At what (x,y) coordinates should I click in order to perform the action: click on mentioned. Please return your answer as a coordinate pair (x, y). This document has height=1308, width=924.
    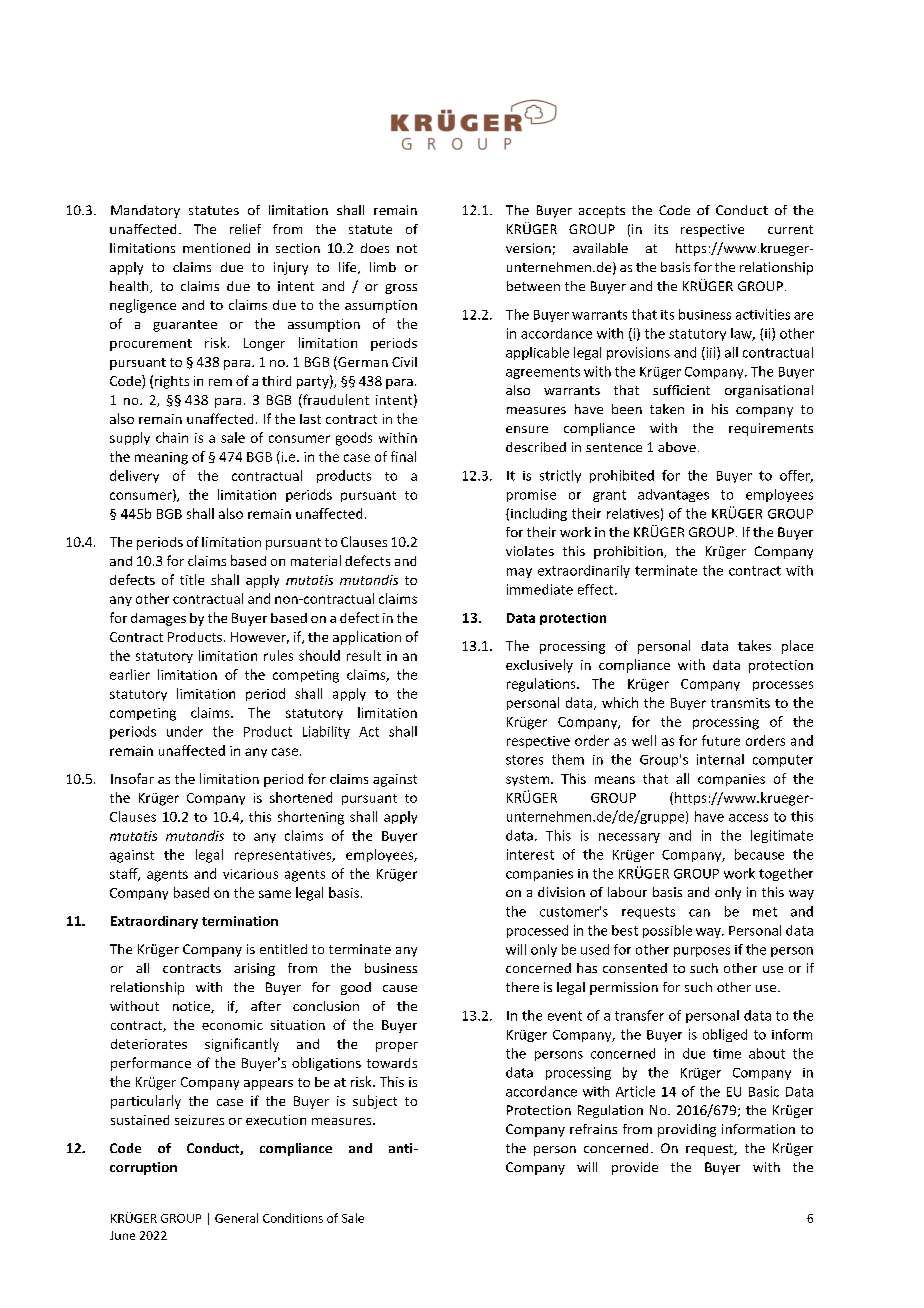
    Looking at the image, I should click on (216, 248).
